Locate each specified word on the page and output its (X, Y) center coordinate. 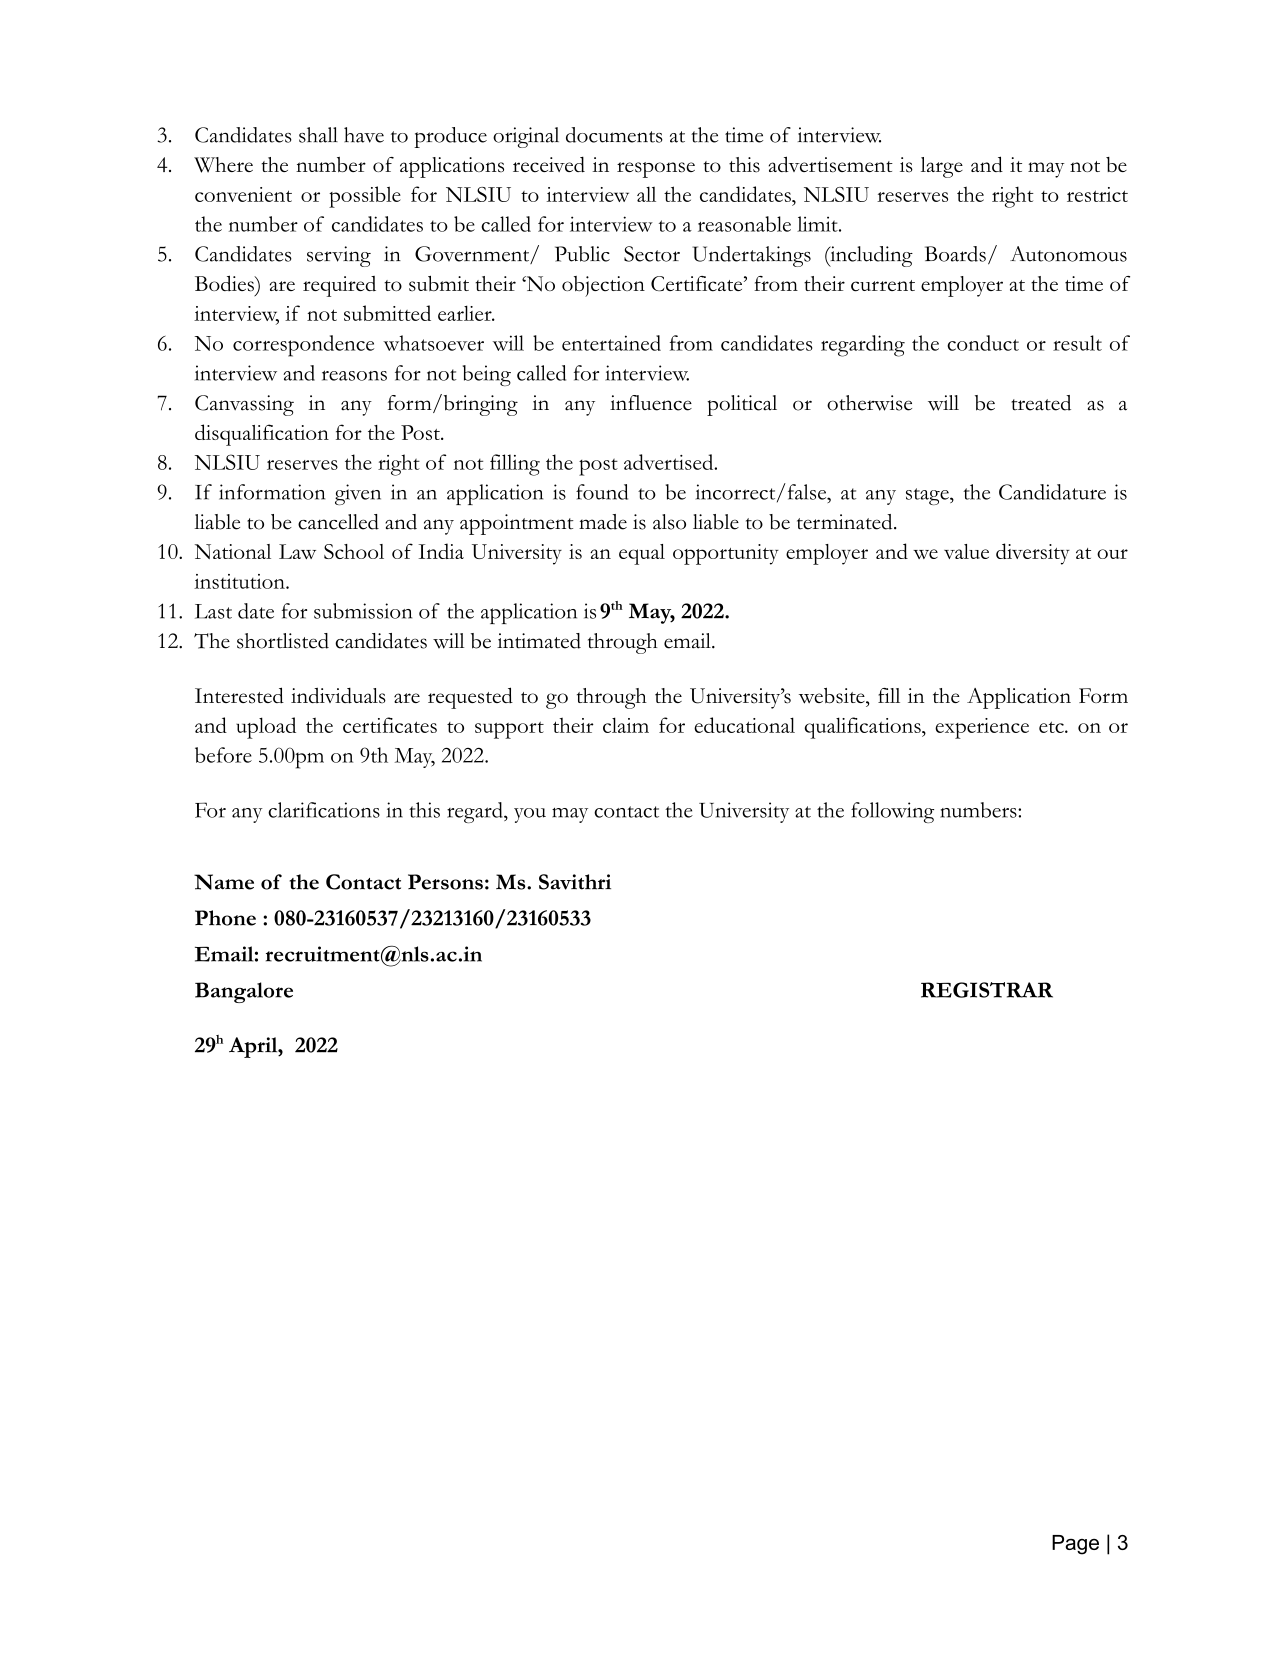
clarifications (324, 810)
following (892, 812)
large (942, 167)
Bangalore (244, 992)
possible (365, 197)
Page (1075, 1545)
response (656, 170)
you (530, 815)
